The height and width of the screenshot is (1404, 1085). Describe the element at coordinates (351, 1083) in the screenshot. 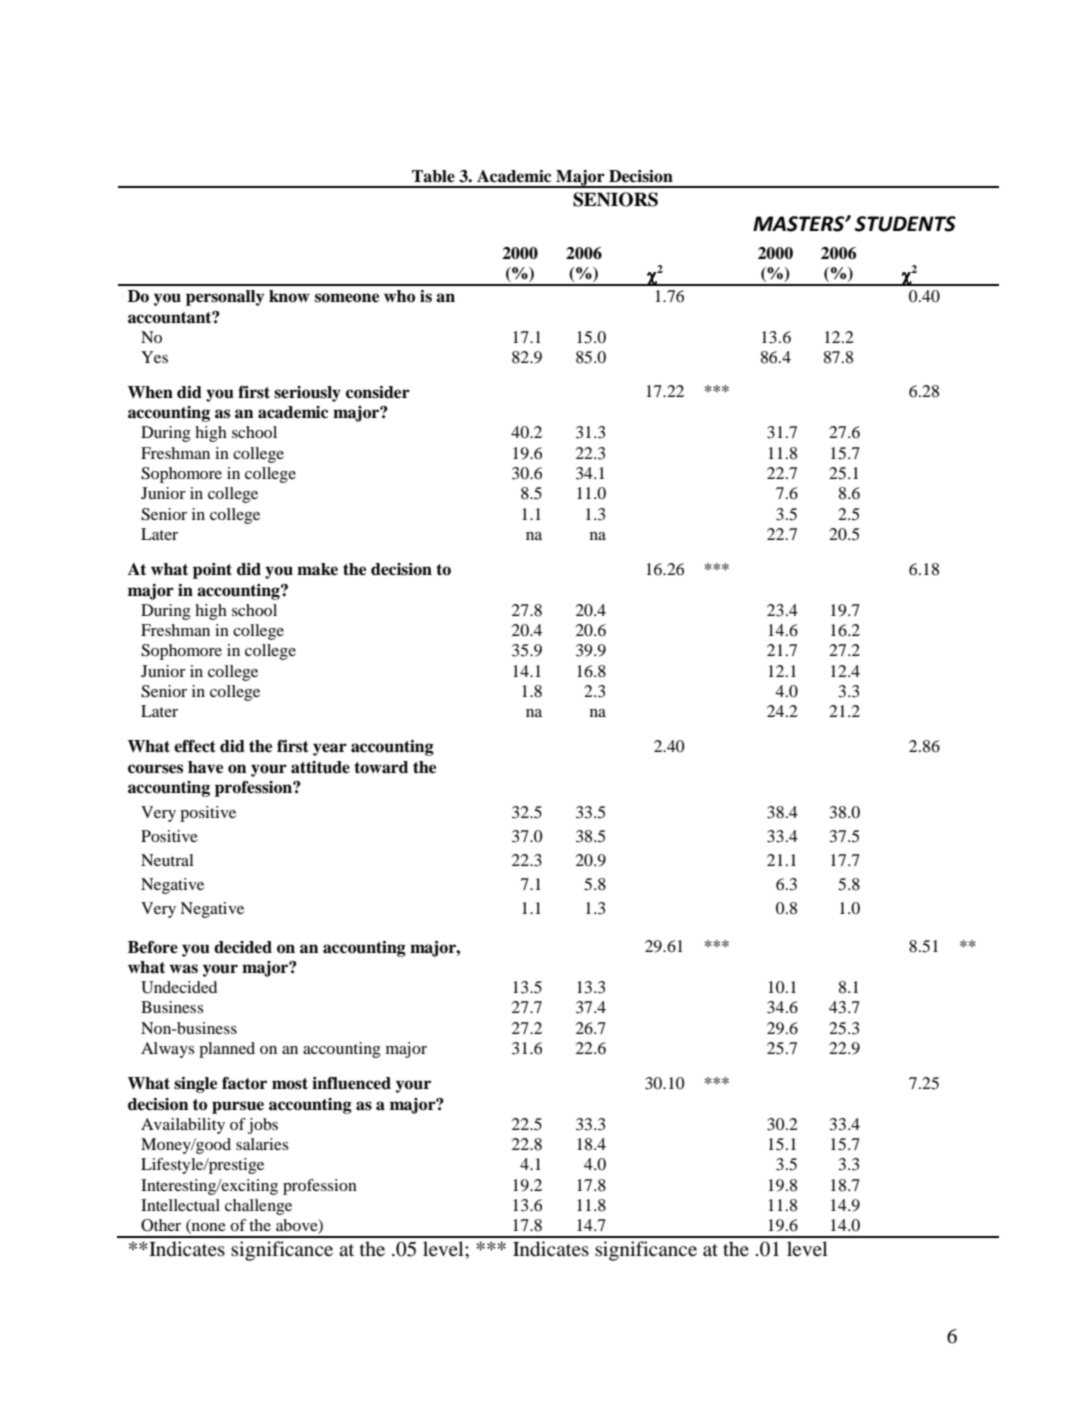

I see `influenced` at that location.
